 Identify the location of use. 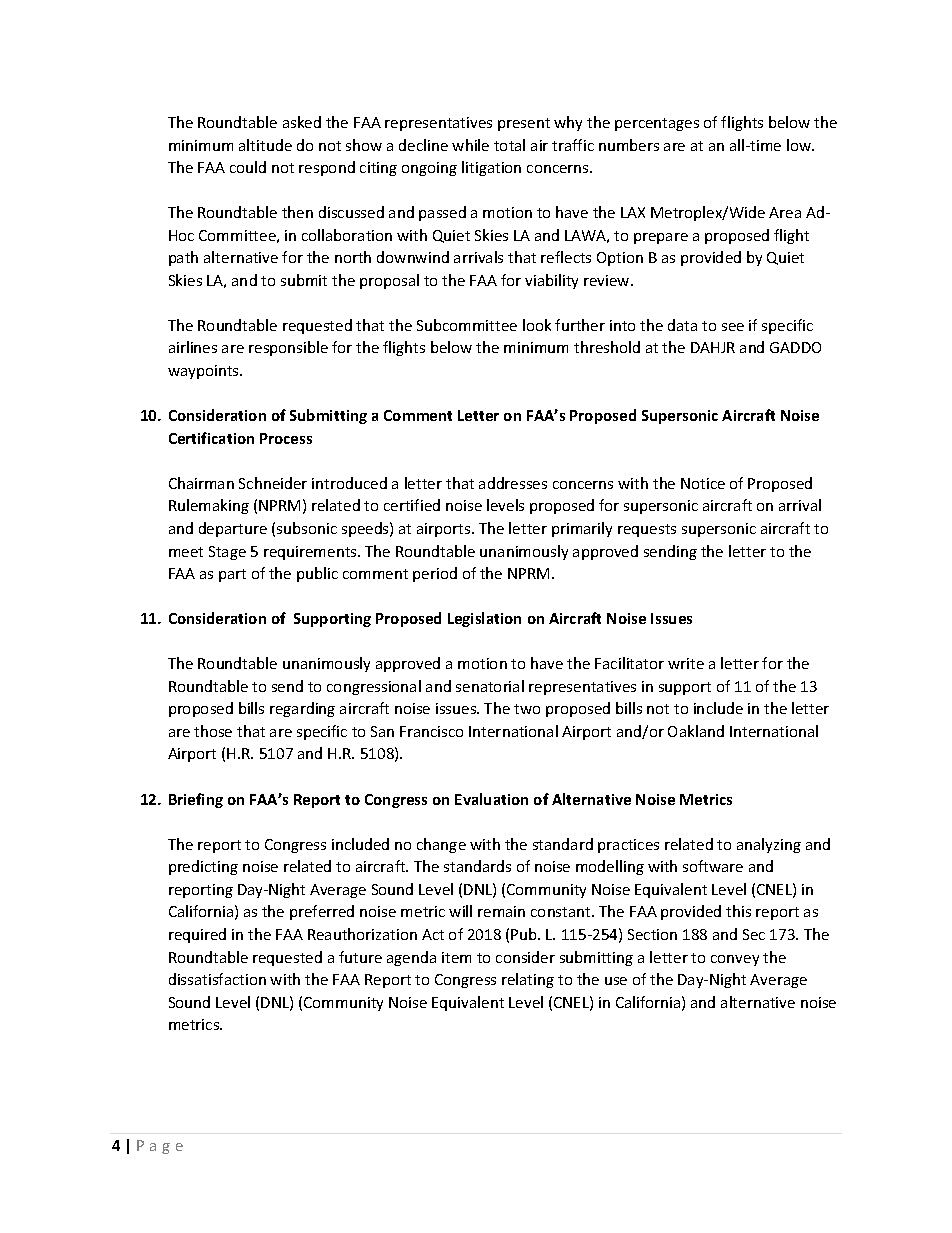
(616, 981).
